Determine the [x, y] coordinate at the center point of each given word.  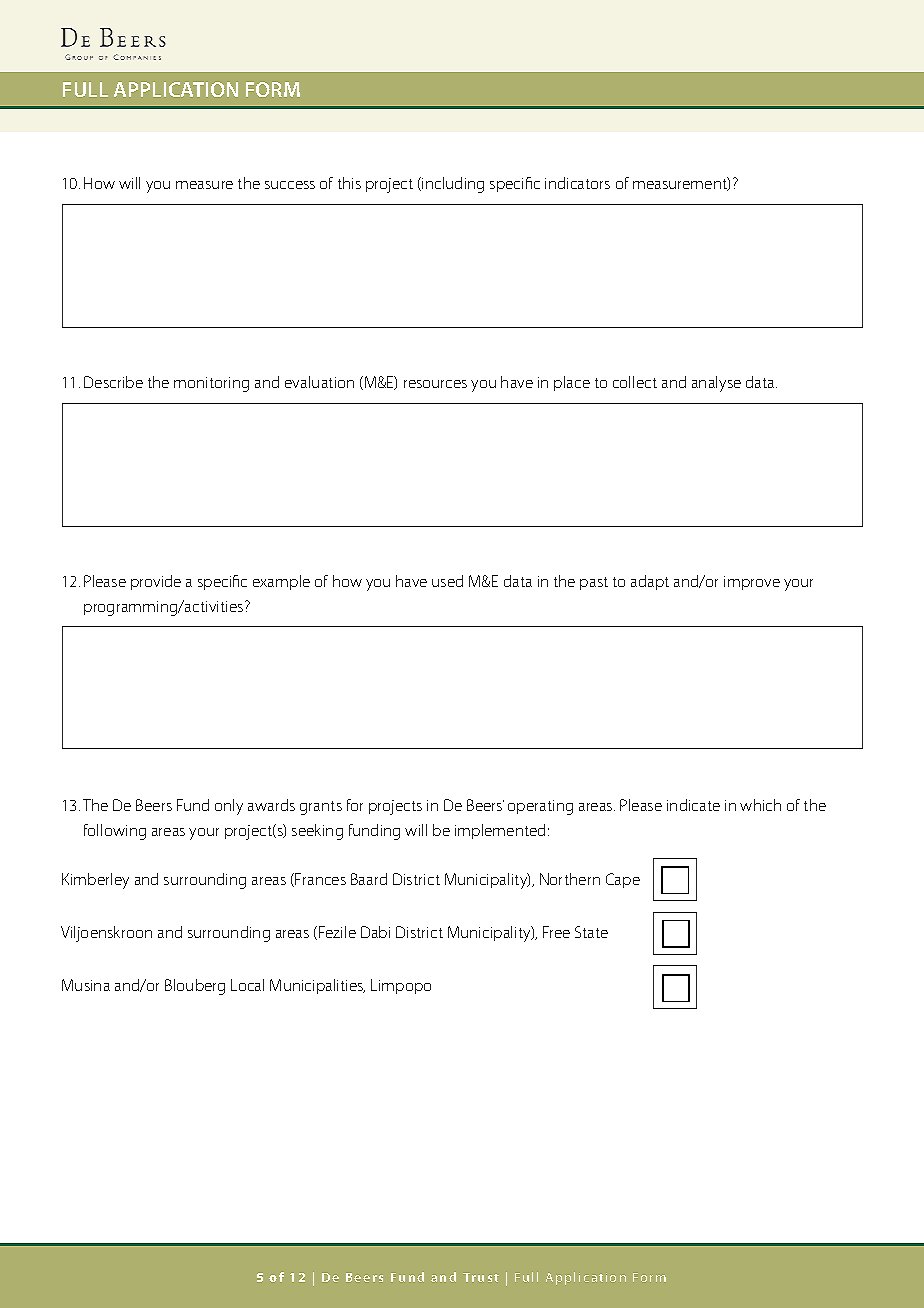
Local [247, 985]
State [591, 932]
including [452, 185]
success [290, 185]
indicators [577, 183]
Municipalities [317, 986]
